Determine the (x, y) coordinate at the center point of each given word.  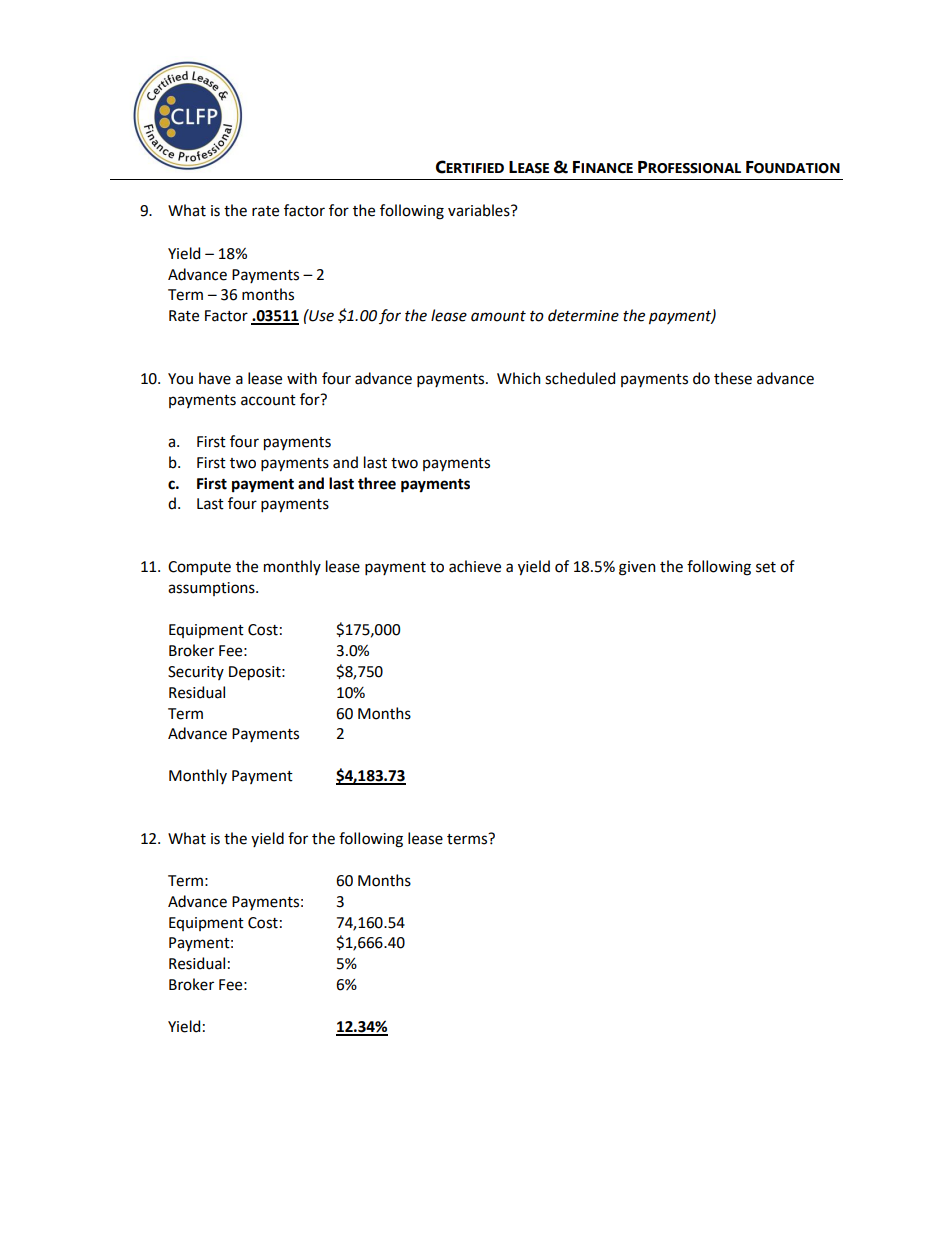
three (377, 483)
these (733, 378)
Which (519, 378)
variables (480, 210)
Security (196, 673)
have (215, 378)
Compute (199, 568)
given (637, 568)
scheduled (580, 378)
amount (498, 316)
